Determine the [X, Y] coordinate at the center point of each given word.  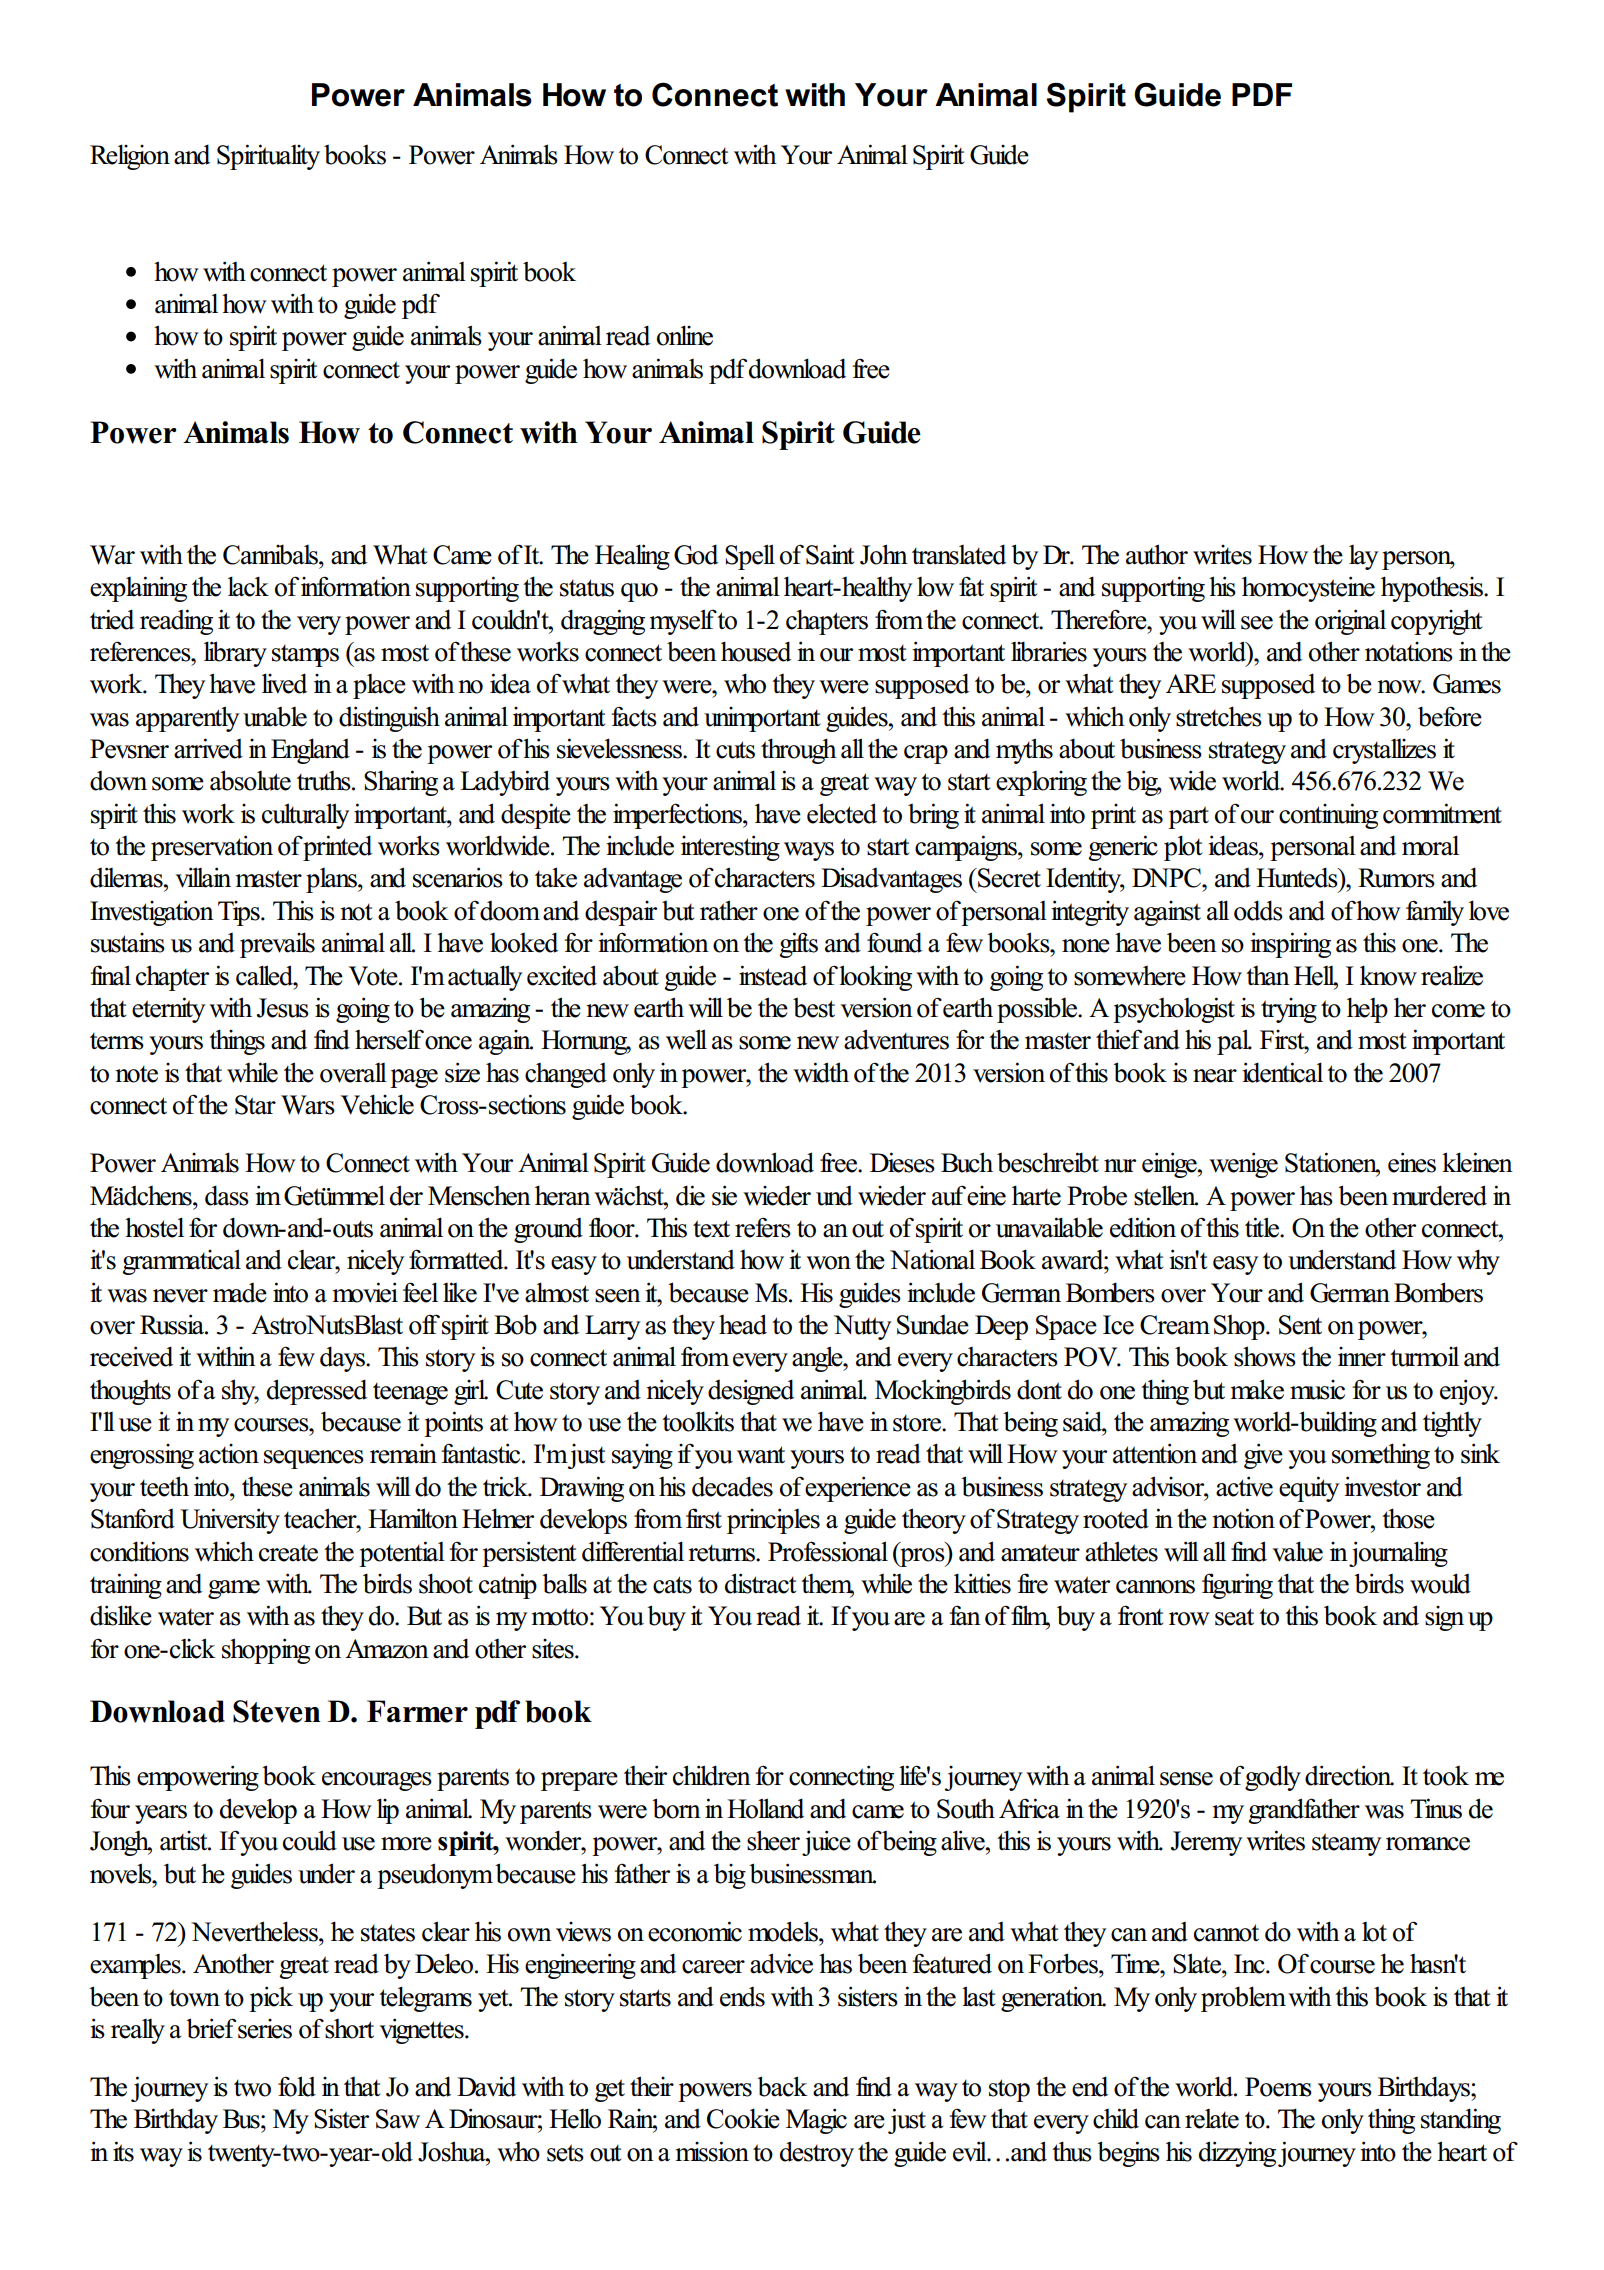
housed [756, 651]
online [685, 335]
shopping [266, 1651]
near [1215, 1076]
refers [763, 1227]
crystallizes [1384, 751]
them [827, 1585]
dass [227, 1195]
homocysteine [1308, 589]
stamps [305, 656]
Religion [130, 157]
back [782, 2086]
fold [297, 2086]
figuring [1237, 1586]
